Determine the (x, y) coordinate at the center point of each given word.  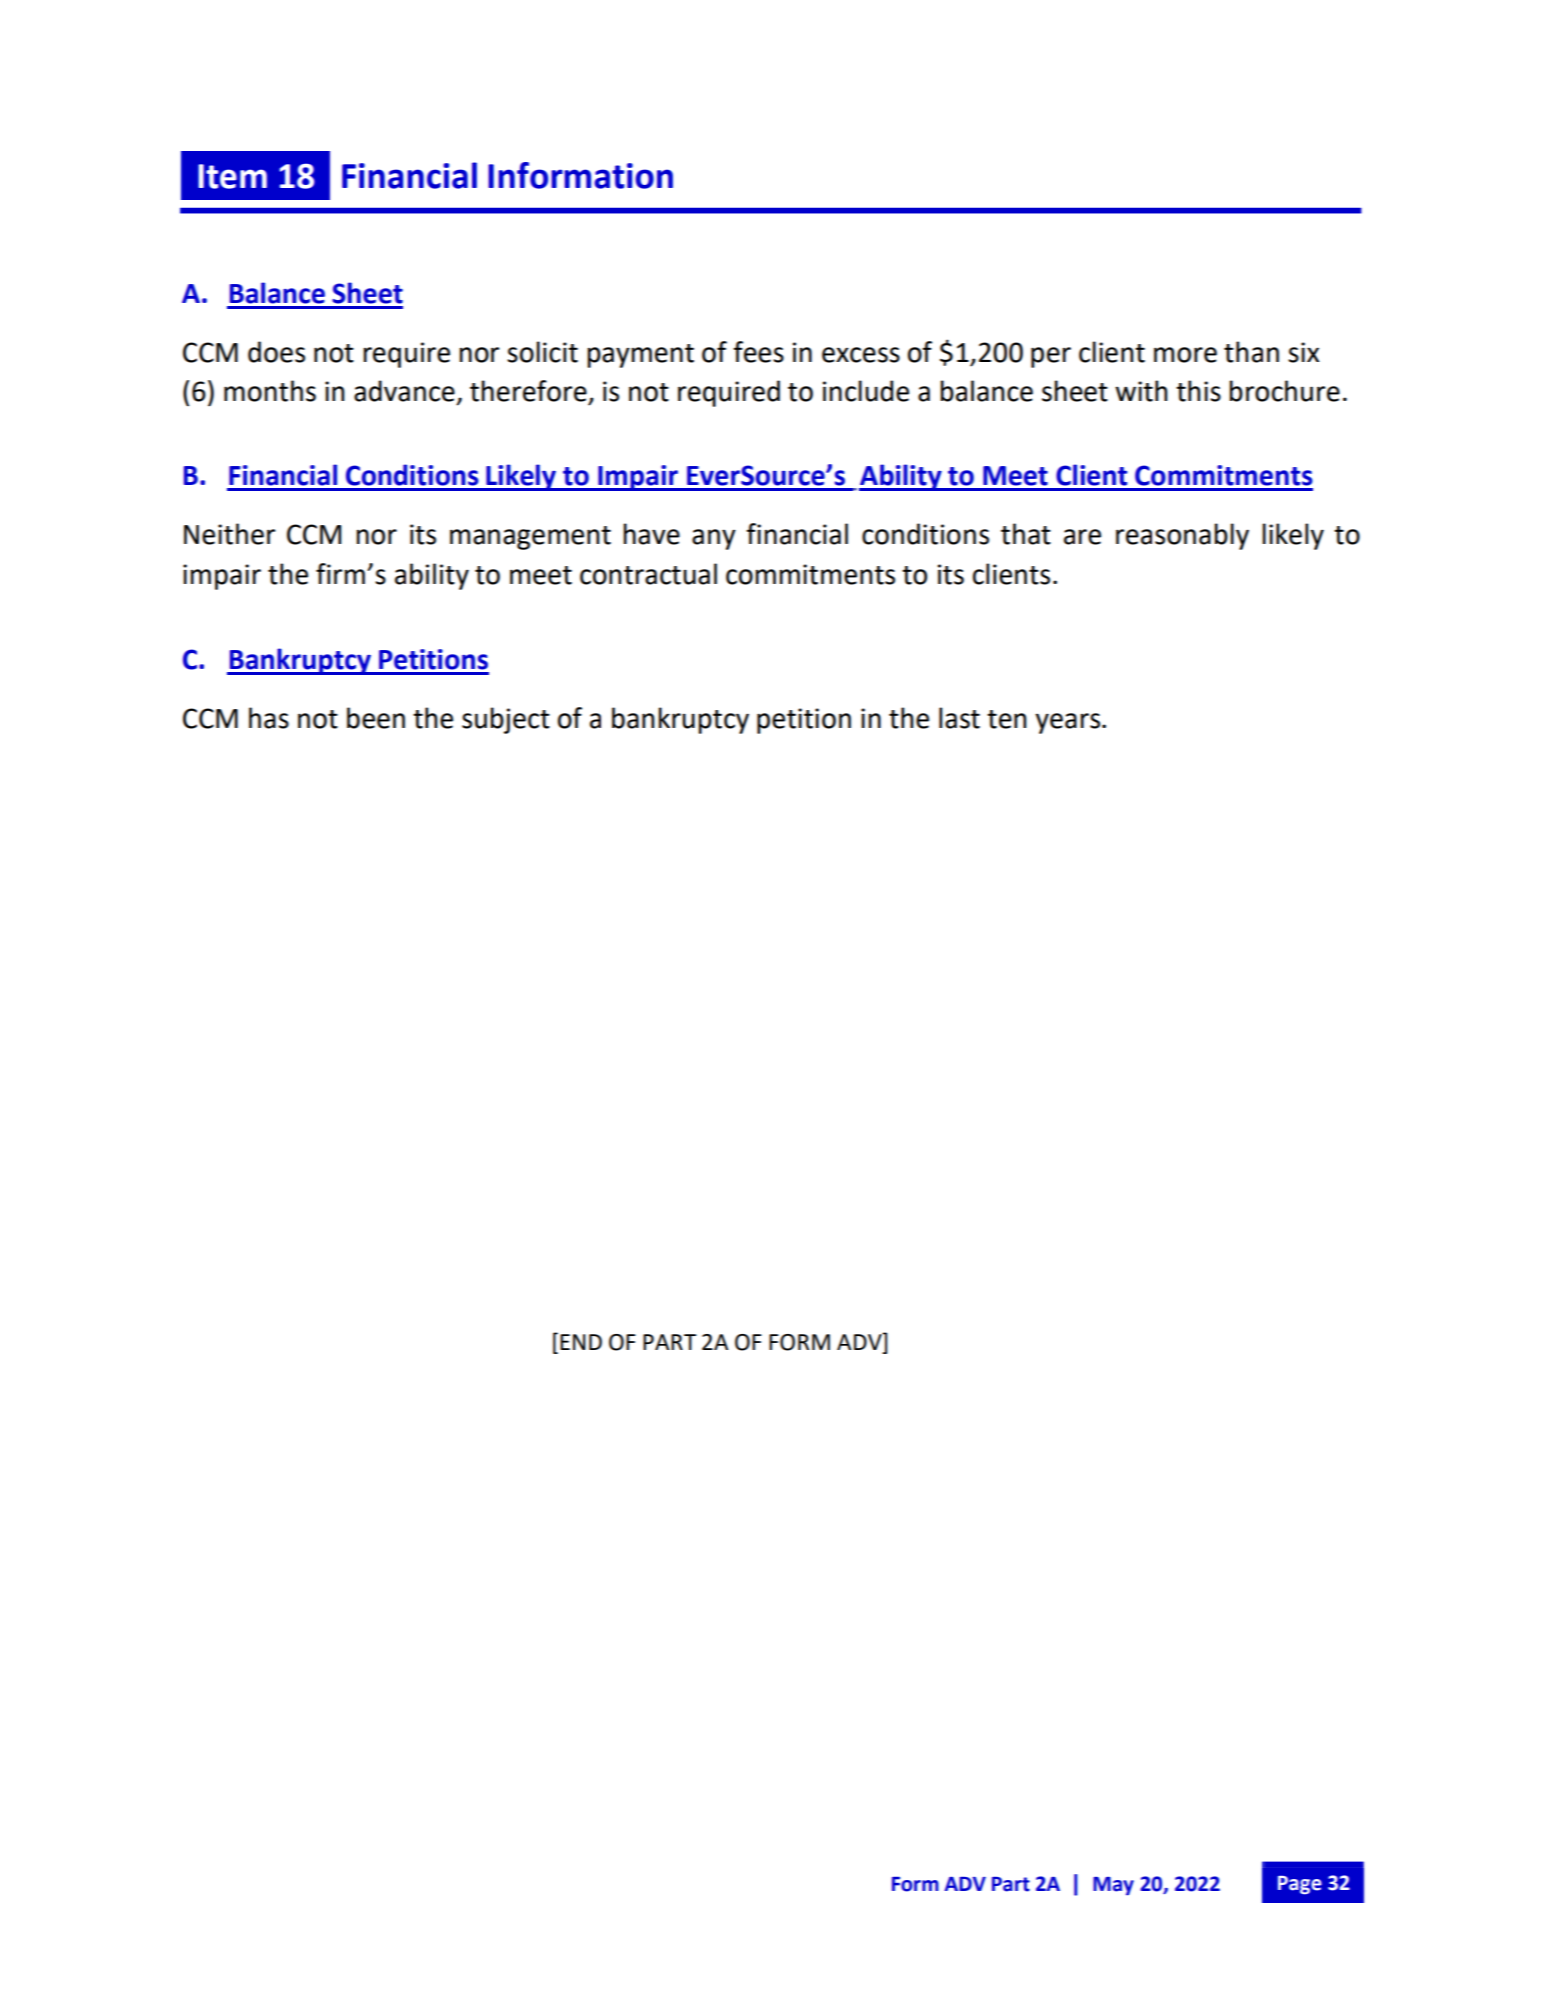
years (1067, 723)
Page (1300, 1885)
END (581, 1342)
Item (232, 176)
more (1185, 355)
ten (1006, 719)
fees (758, 352)
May (1113, 1886)
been (376, 718)
